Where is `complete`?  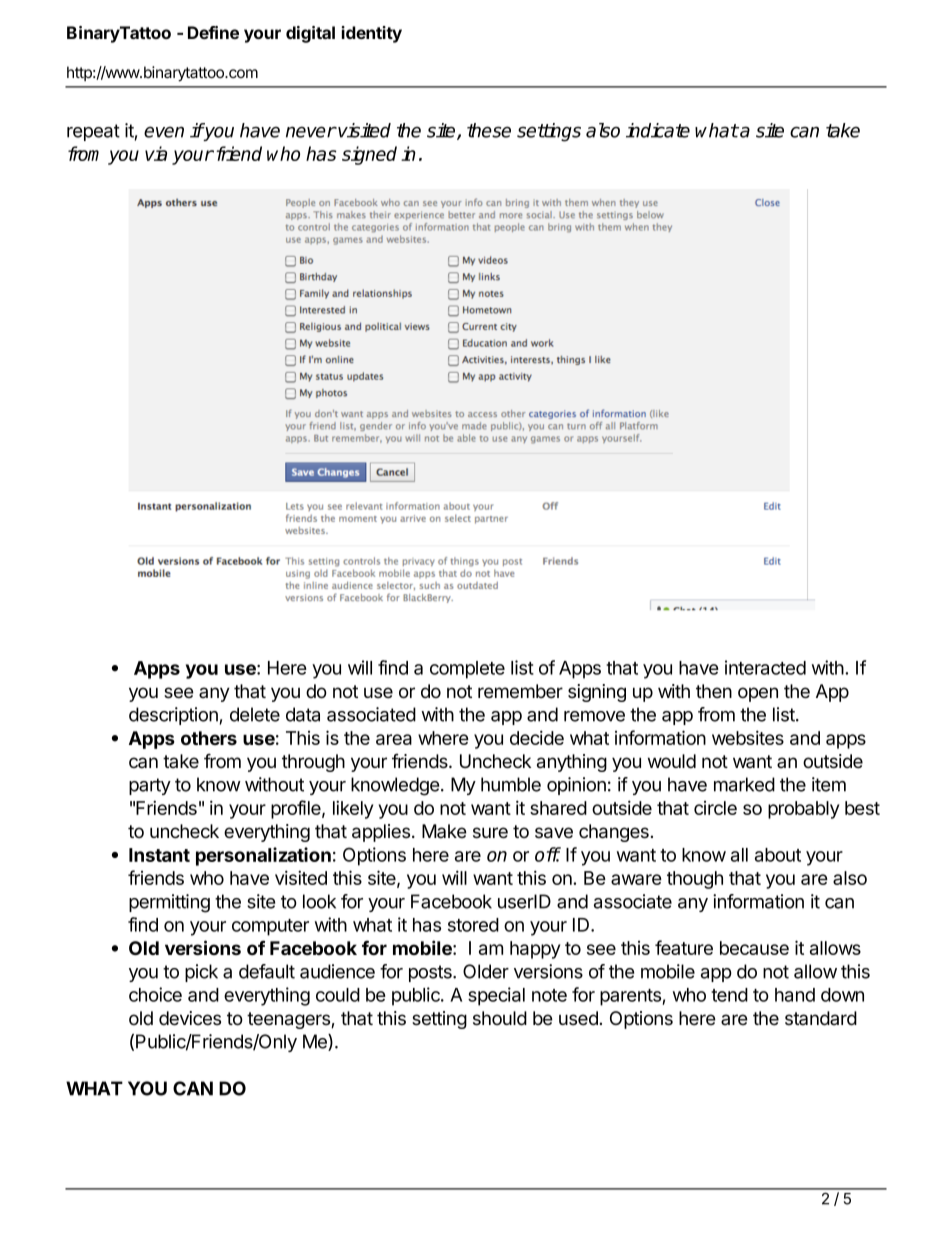
complete is located at coordinates (467, 670).
